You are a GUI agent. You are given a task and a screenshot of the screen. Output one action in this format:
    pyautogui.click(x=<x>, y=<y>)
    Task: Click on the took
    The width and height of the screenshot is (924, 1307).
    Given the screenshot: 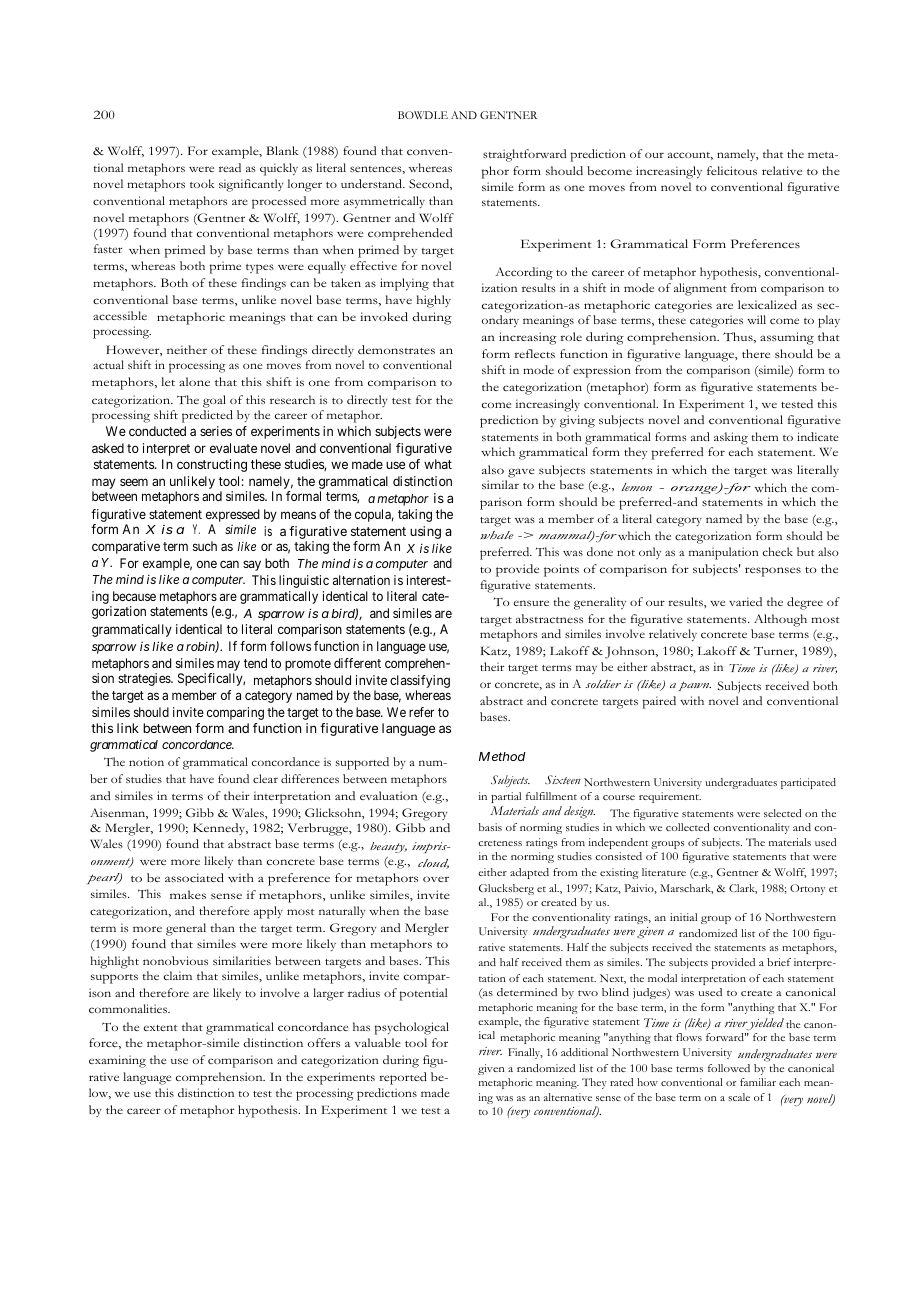 What is the action you would take?
    pyautogui.click(x=202, y=183)
